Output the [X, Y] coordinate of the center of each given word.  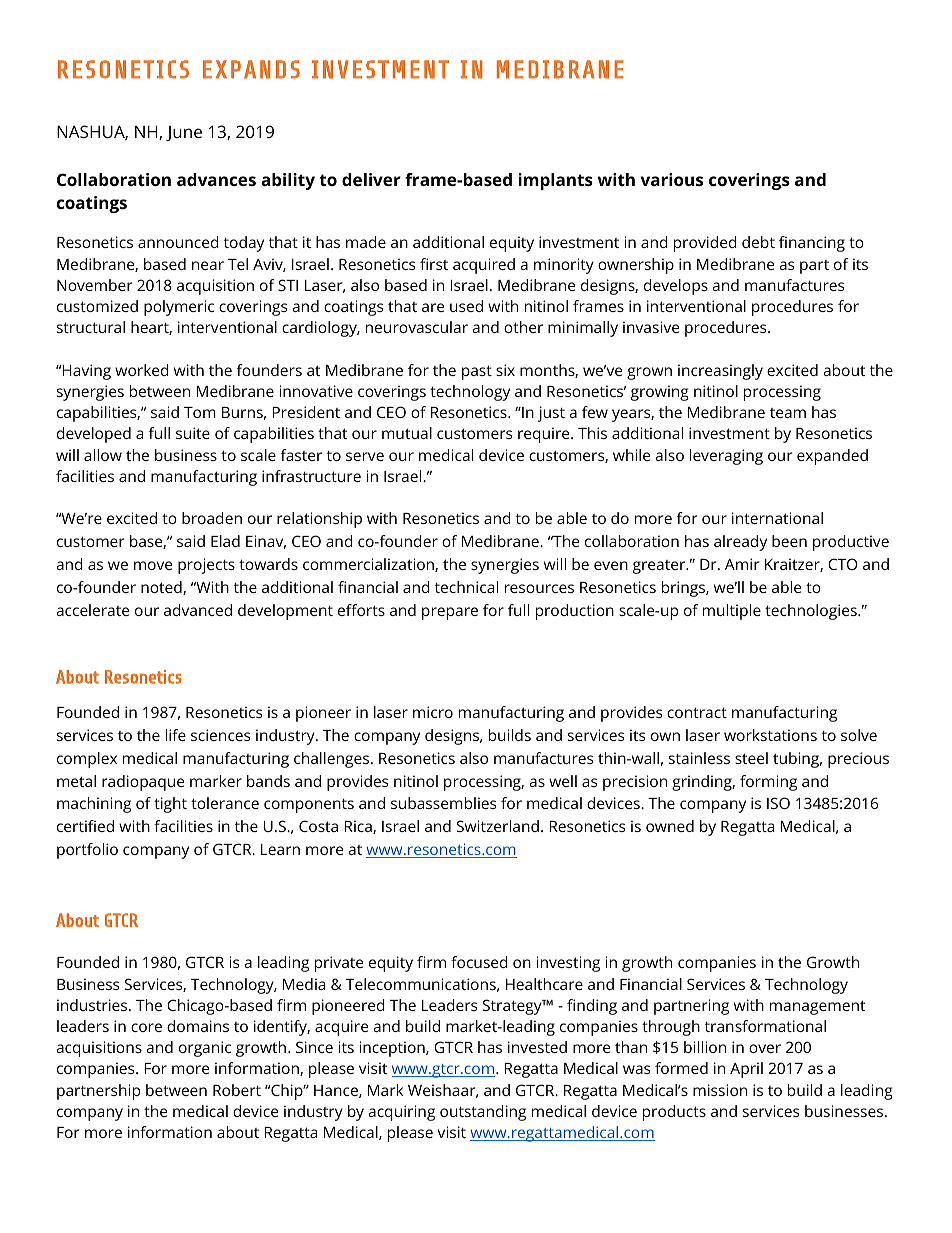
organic [205, 1049]
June [184, 134]
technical [466, 587]
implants [555, 181]
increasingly [720, 372]
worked [142, 370]
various [672, 179]
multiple [732, 612]
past [477, 372]
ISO [778, 803]
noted [162, 588]
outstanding [483, 1113]
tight [170, 805]
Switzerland [498, 826]
